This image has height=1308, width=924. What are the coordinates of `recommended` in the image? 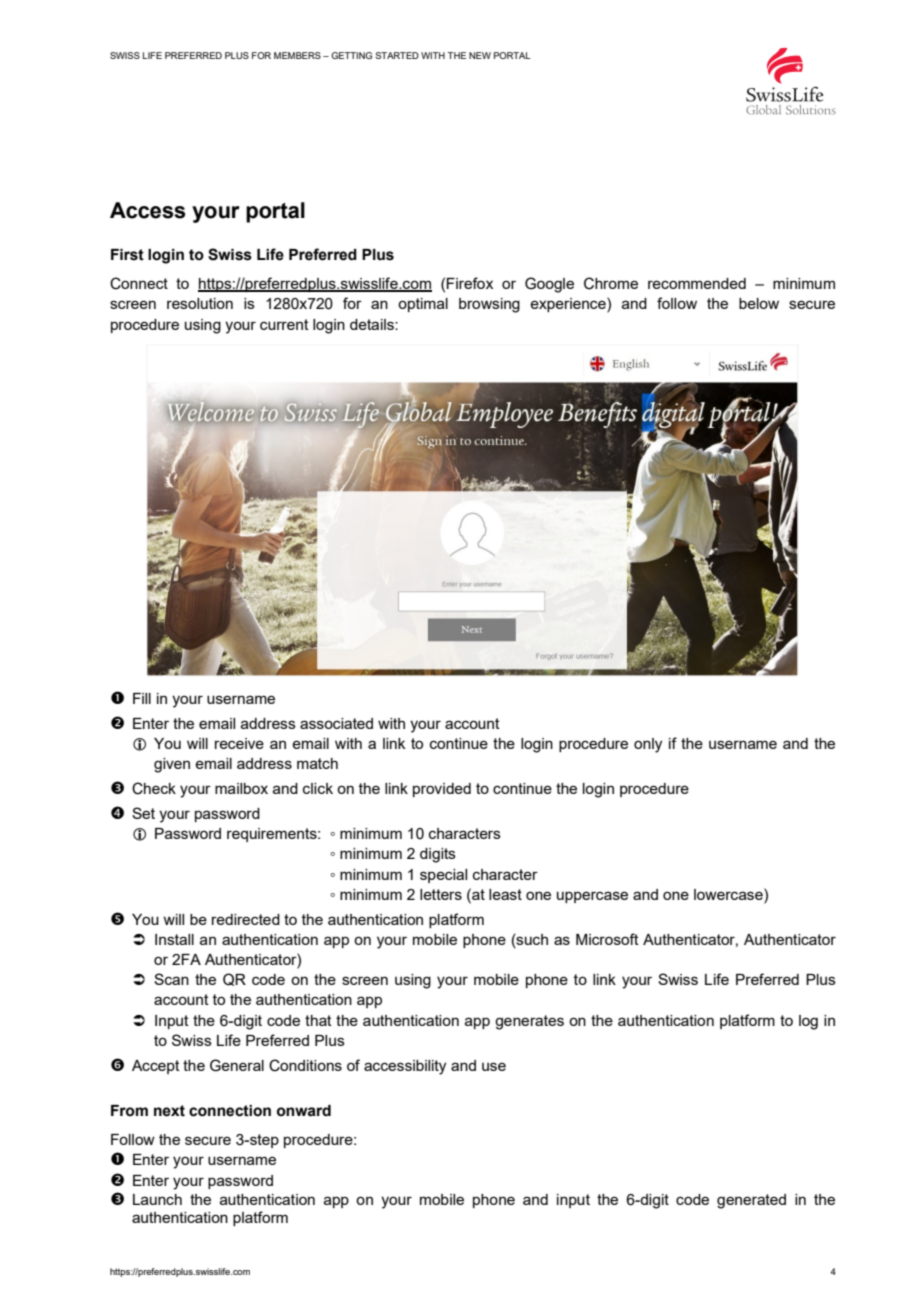 It's located at (697, 283).
